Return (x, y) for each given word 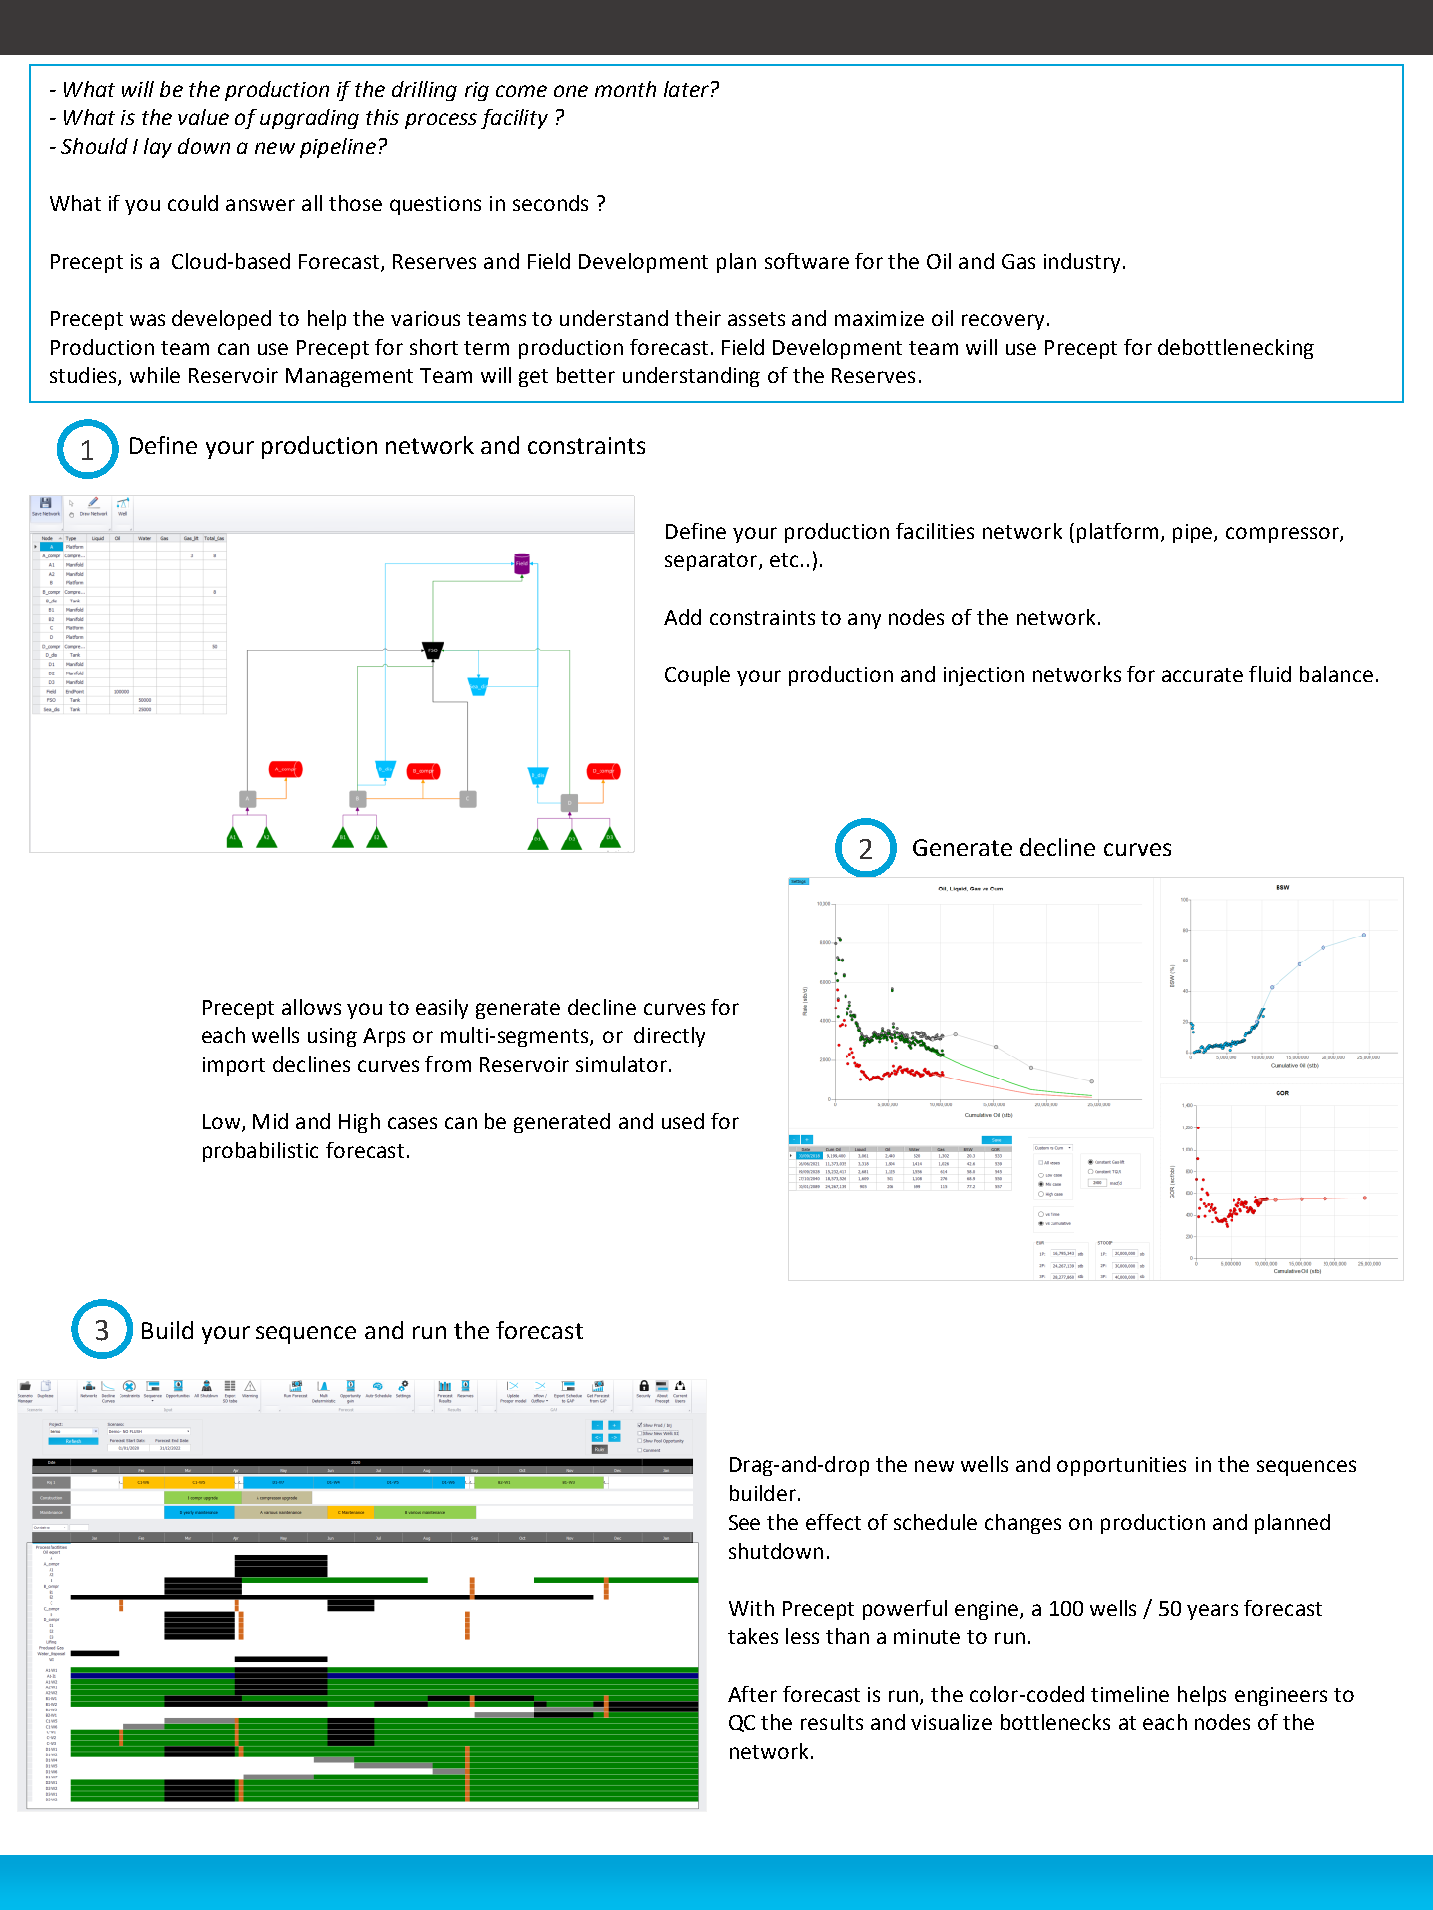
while (155, 375)
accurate (1202, 675)
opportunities (1121, 1466)
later (686, 89)
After (752, 1694)
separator (712, 562)
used (683, 1121)
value (203, 117)
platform (1117, 533)
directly (669, 1037)
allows (311, 1007)
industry (1082, 263)
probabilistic (260, 1152)
